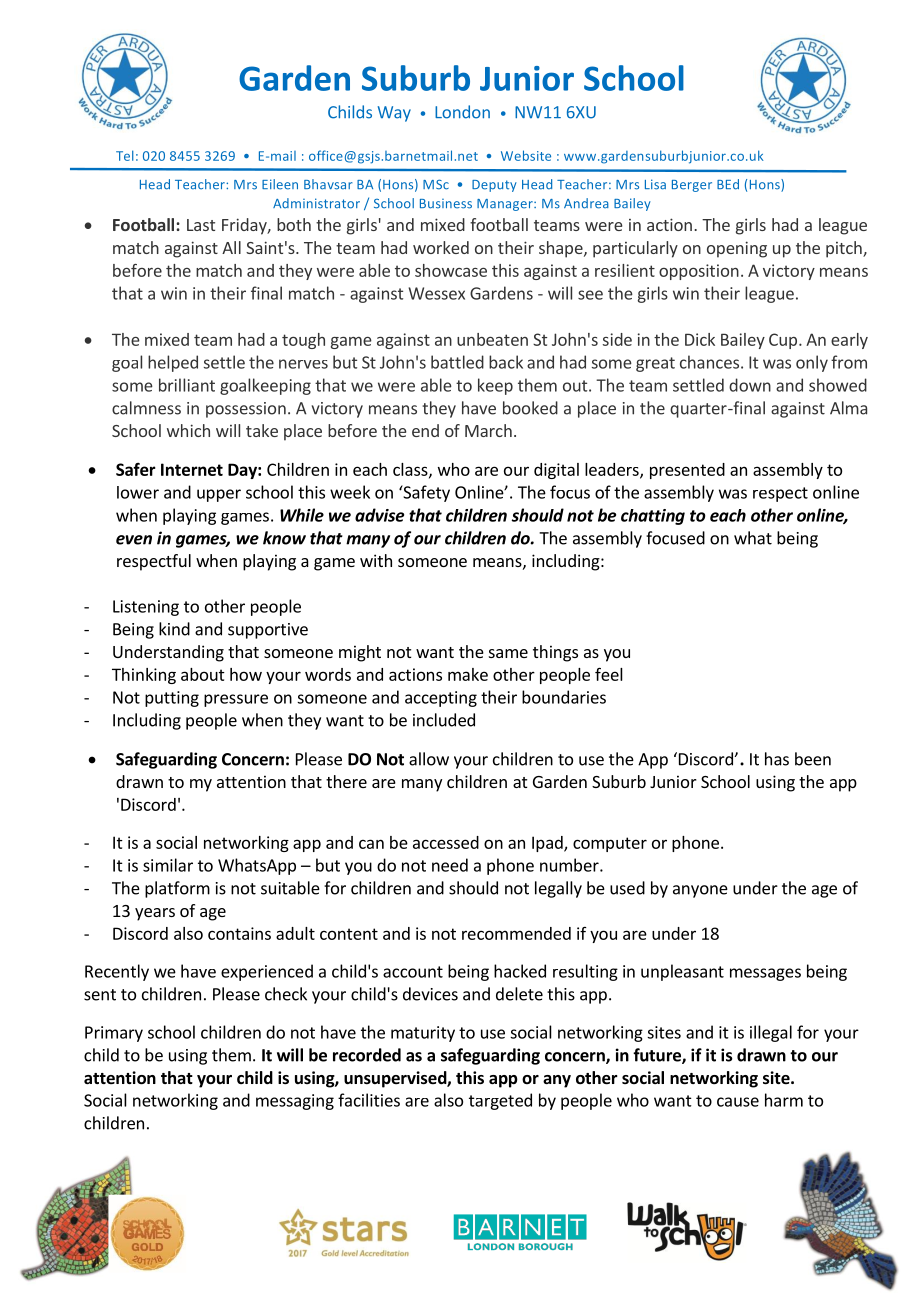 The height and width of the screenshot is (1308, 924). I want to click on Berger, so click(692, 186).
